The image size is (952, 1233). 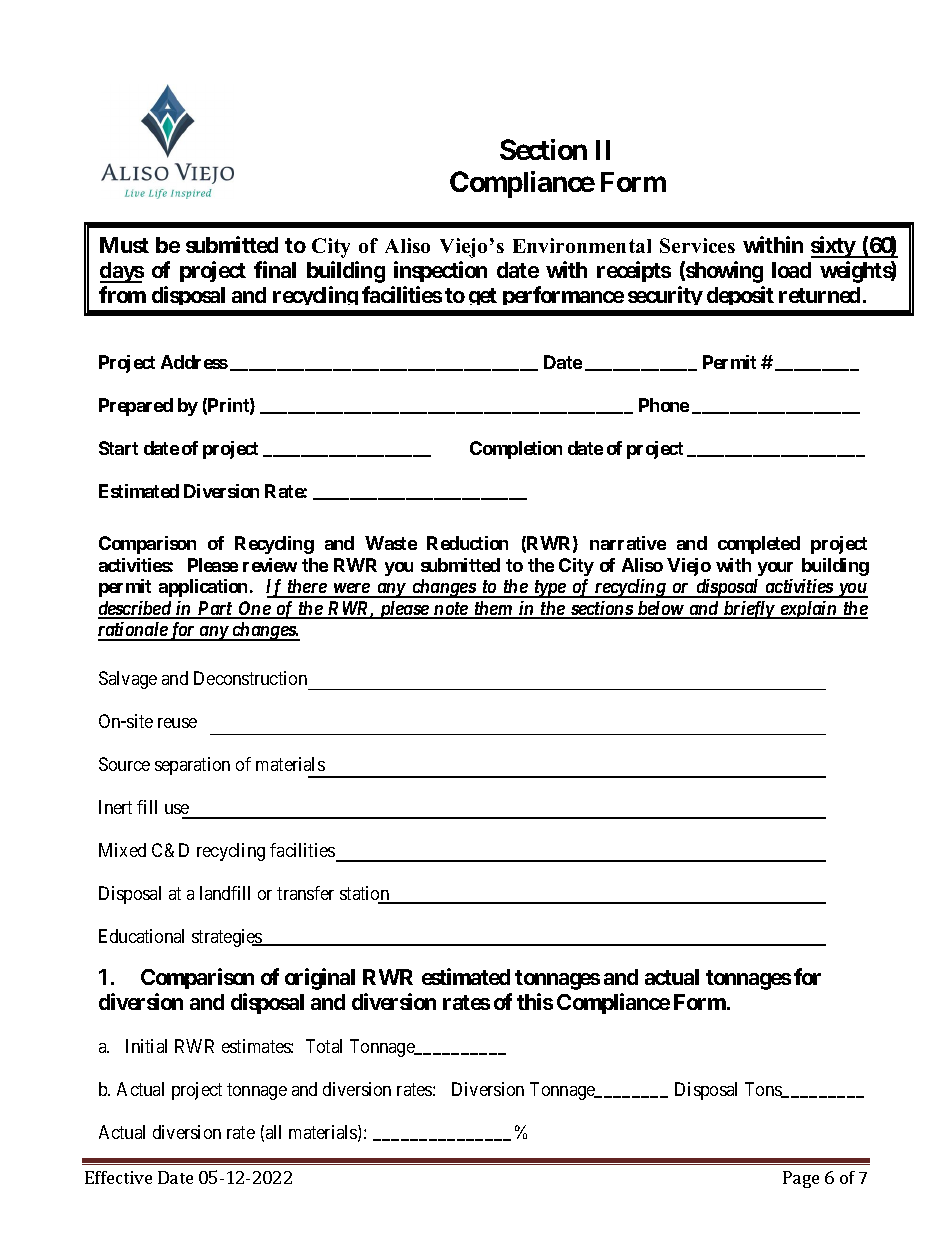 I want to click on briefly, so click(x=749, y=610).
